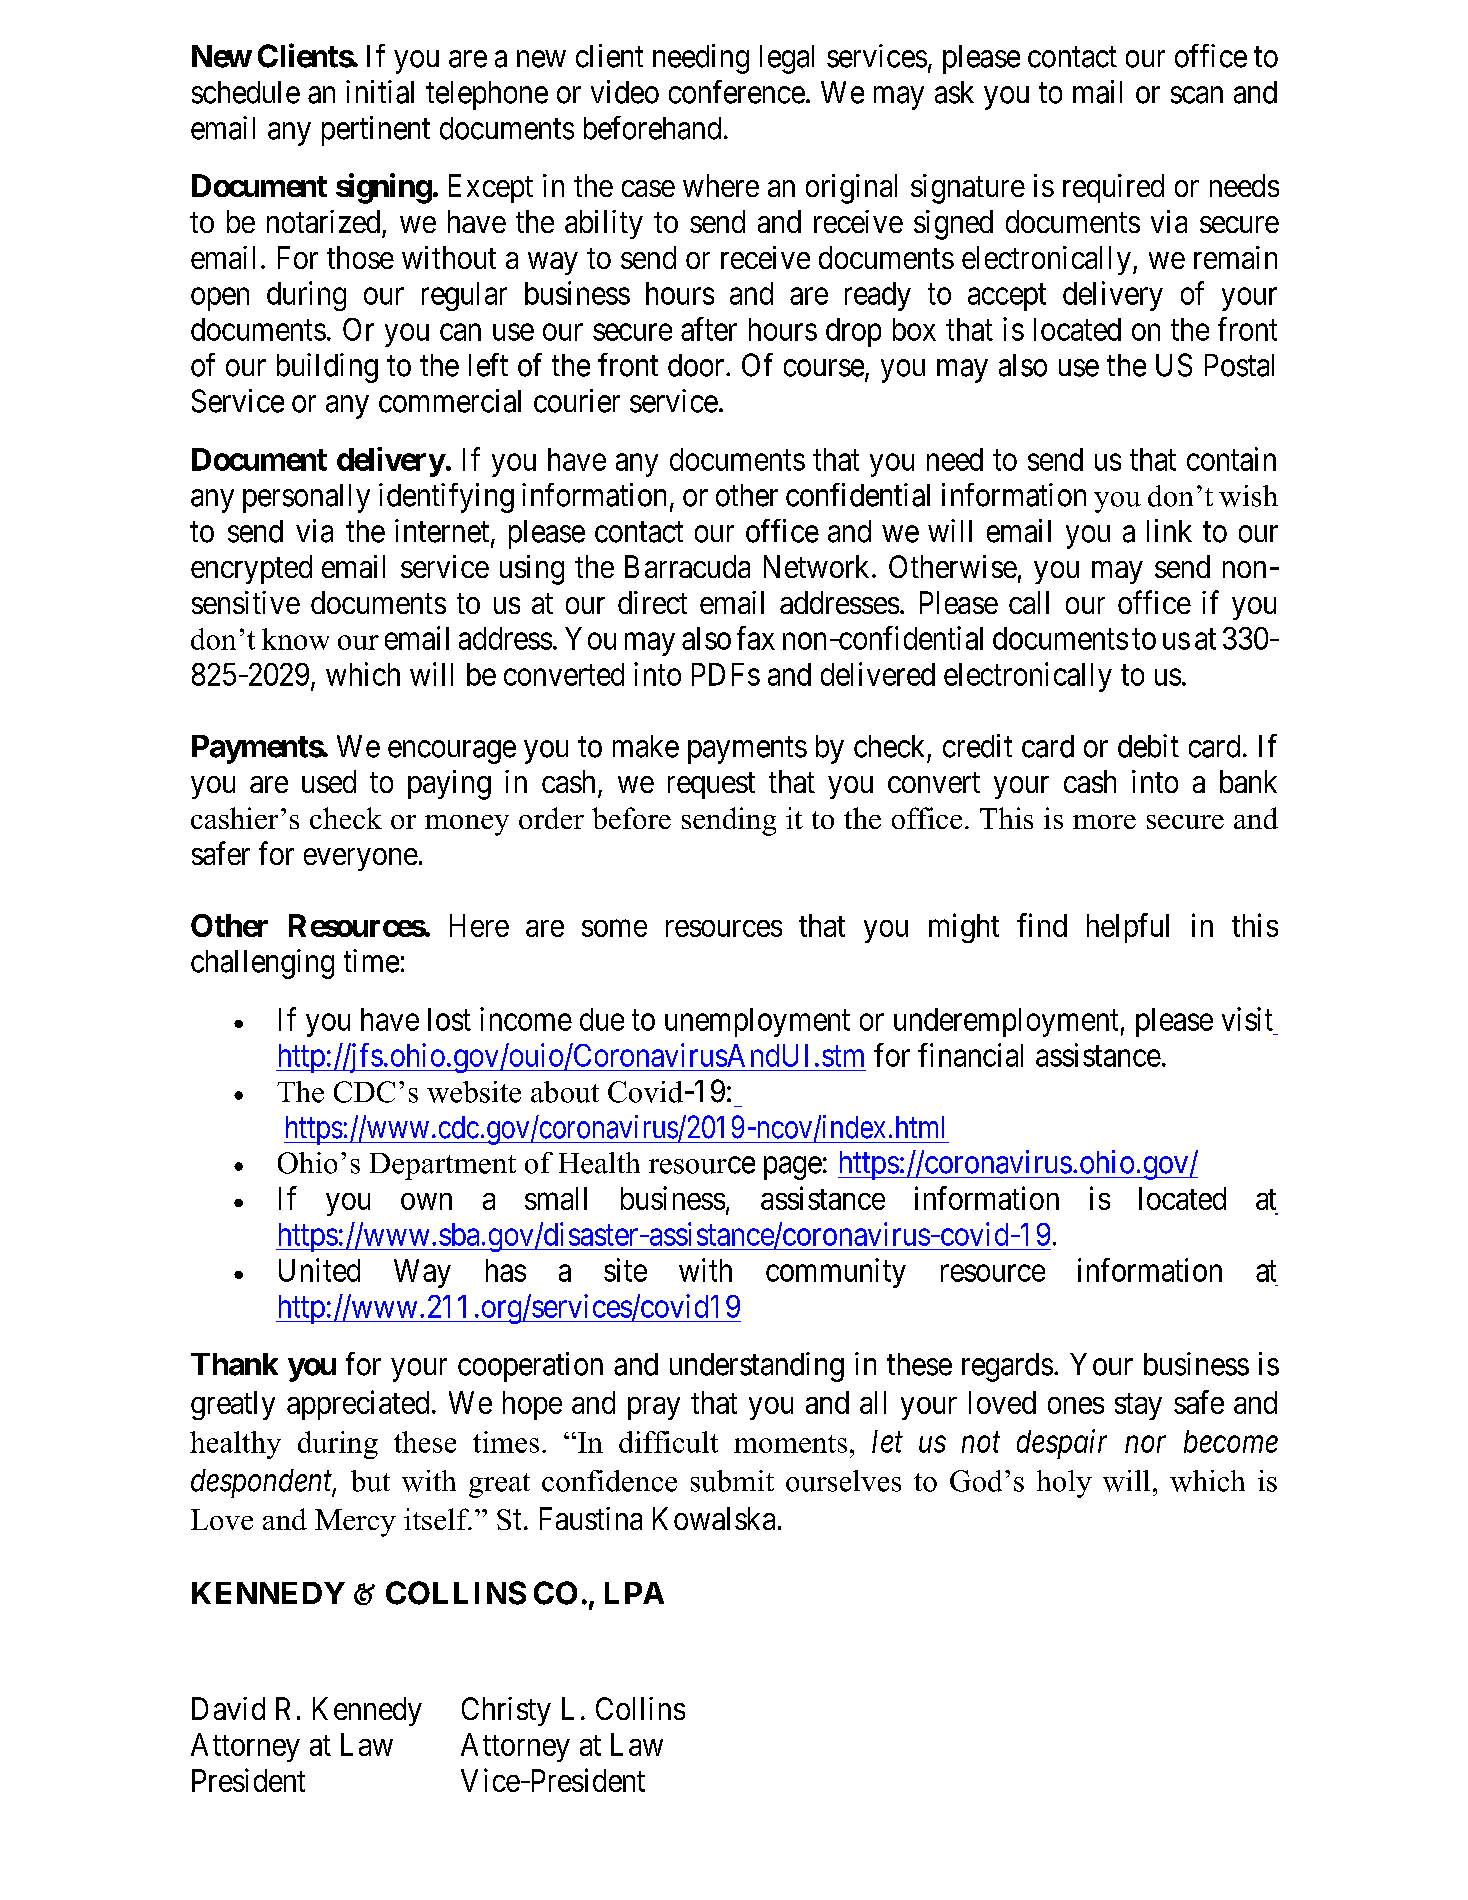  I want to click on scan, so click(1197, 95).
